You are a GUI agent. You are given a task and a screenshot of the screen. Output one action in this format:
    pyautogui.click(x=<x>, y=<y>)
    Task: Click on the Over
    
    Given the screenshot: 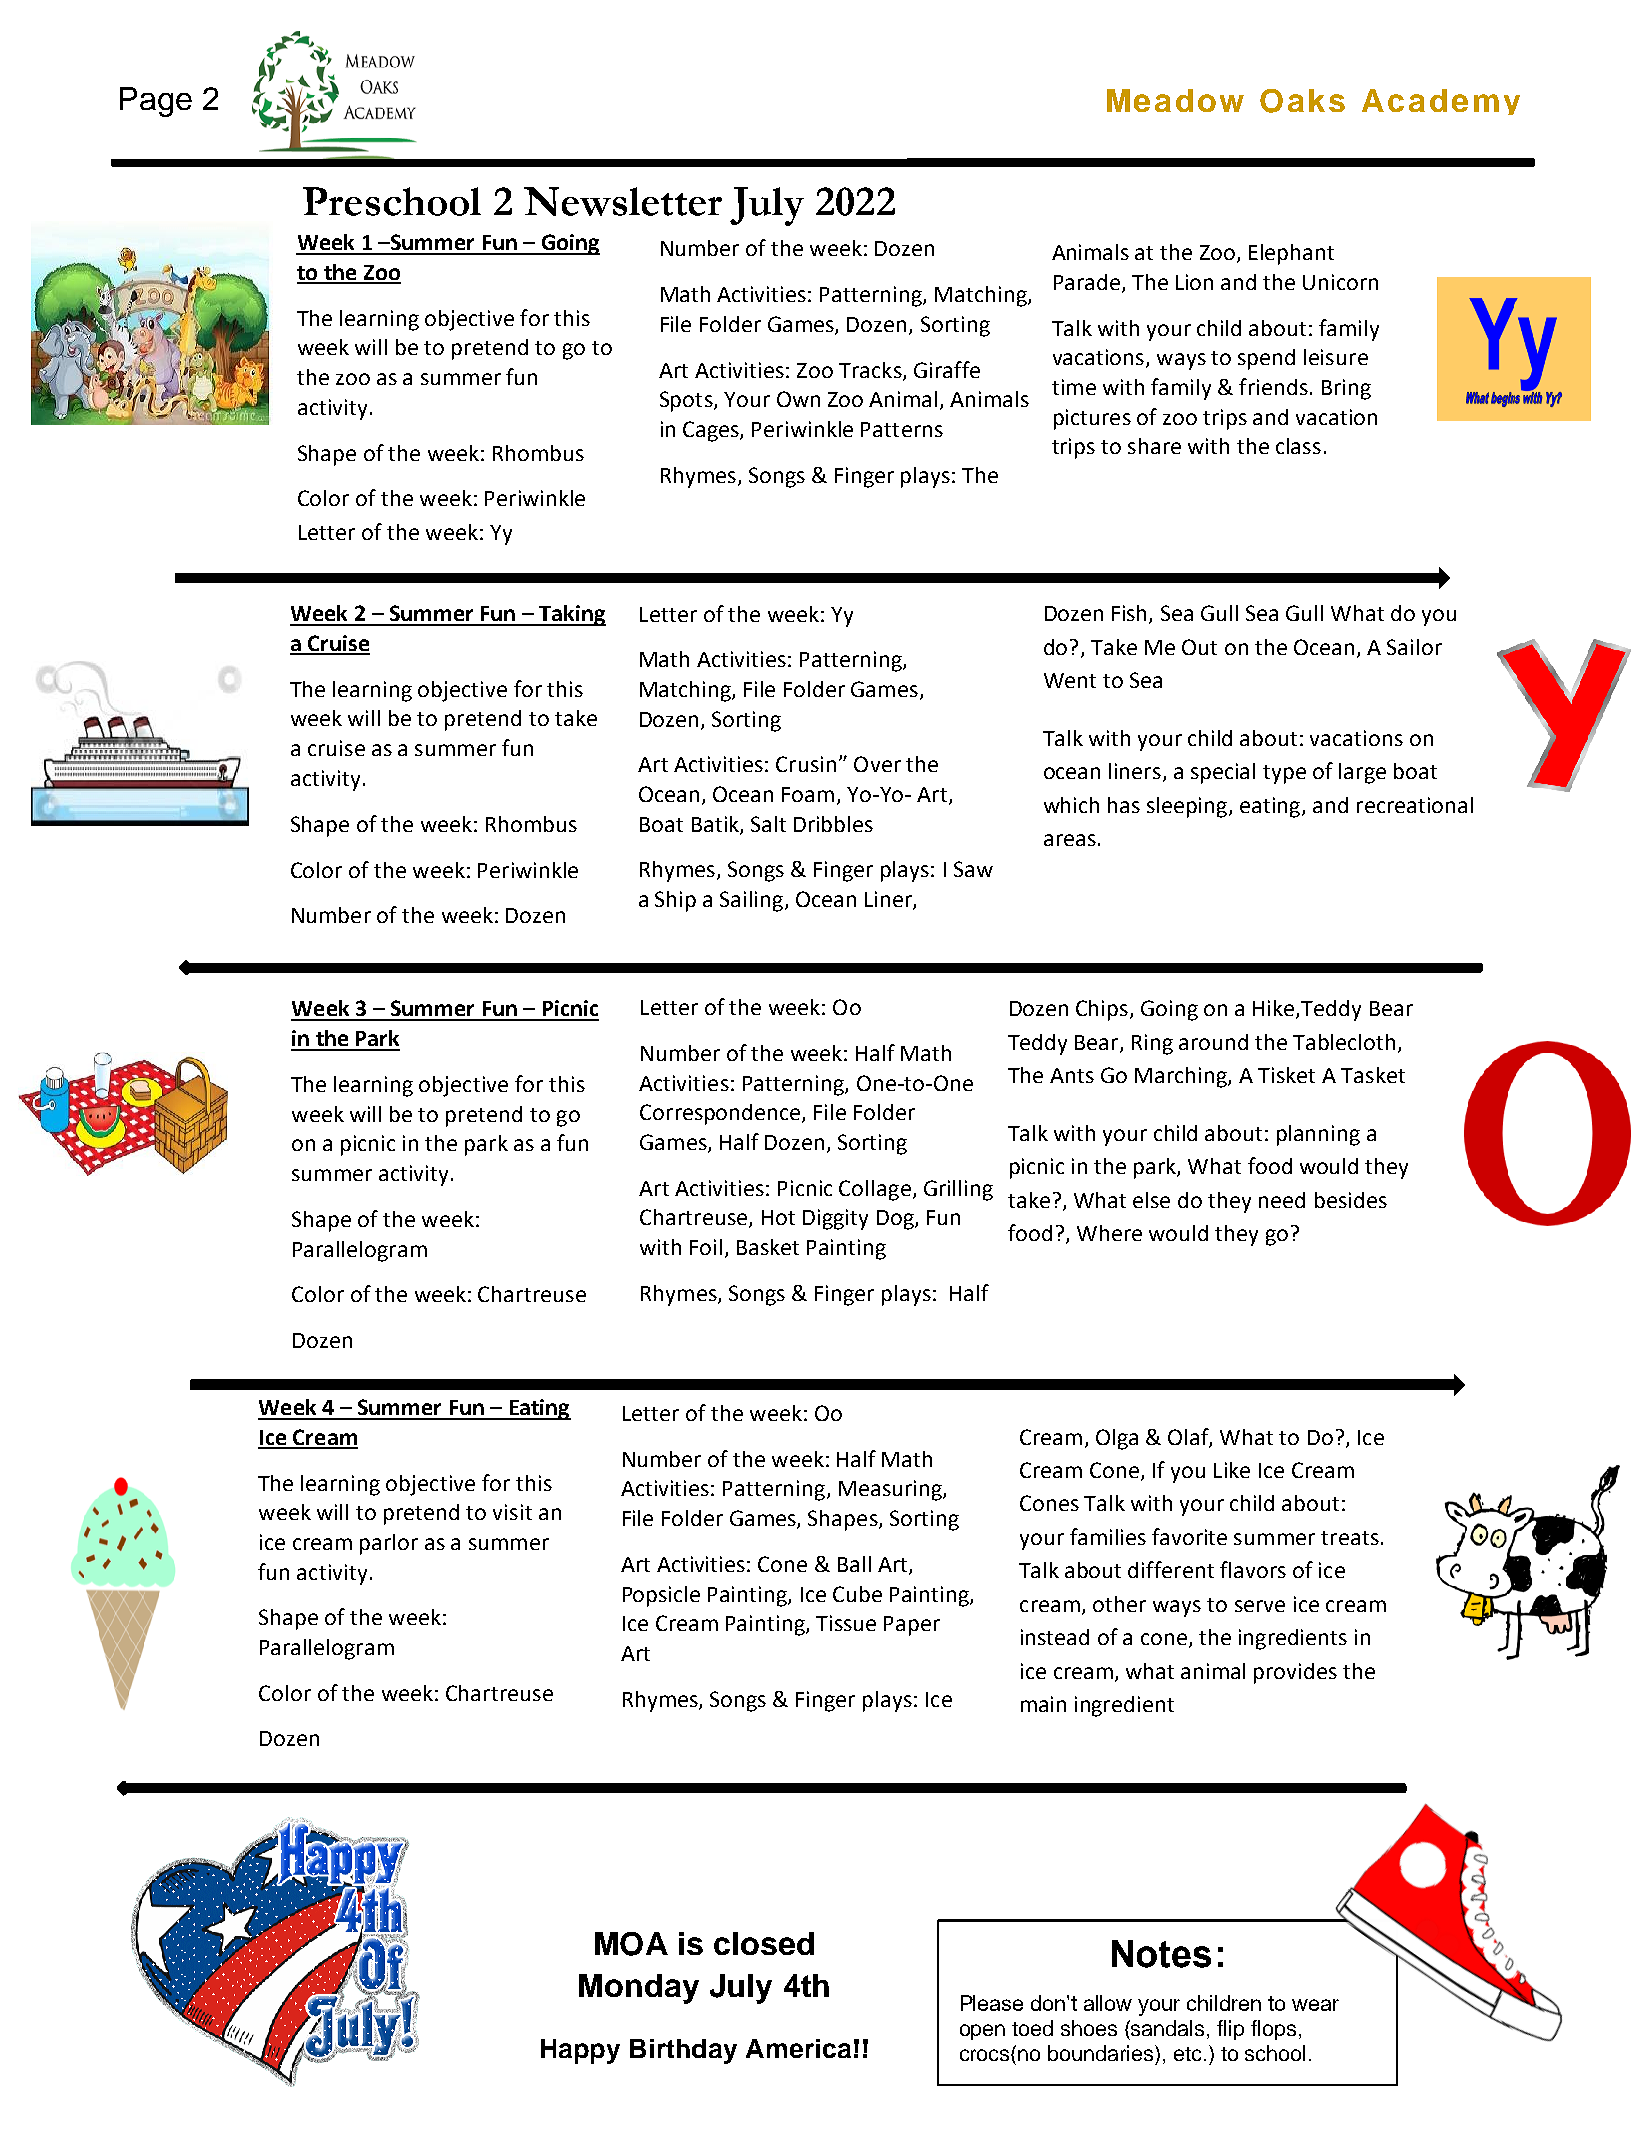 What is the action you would take?
    pyautogui.click(x=877, y=764)
